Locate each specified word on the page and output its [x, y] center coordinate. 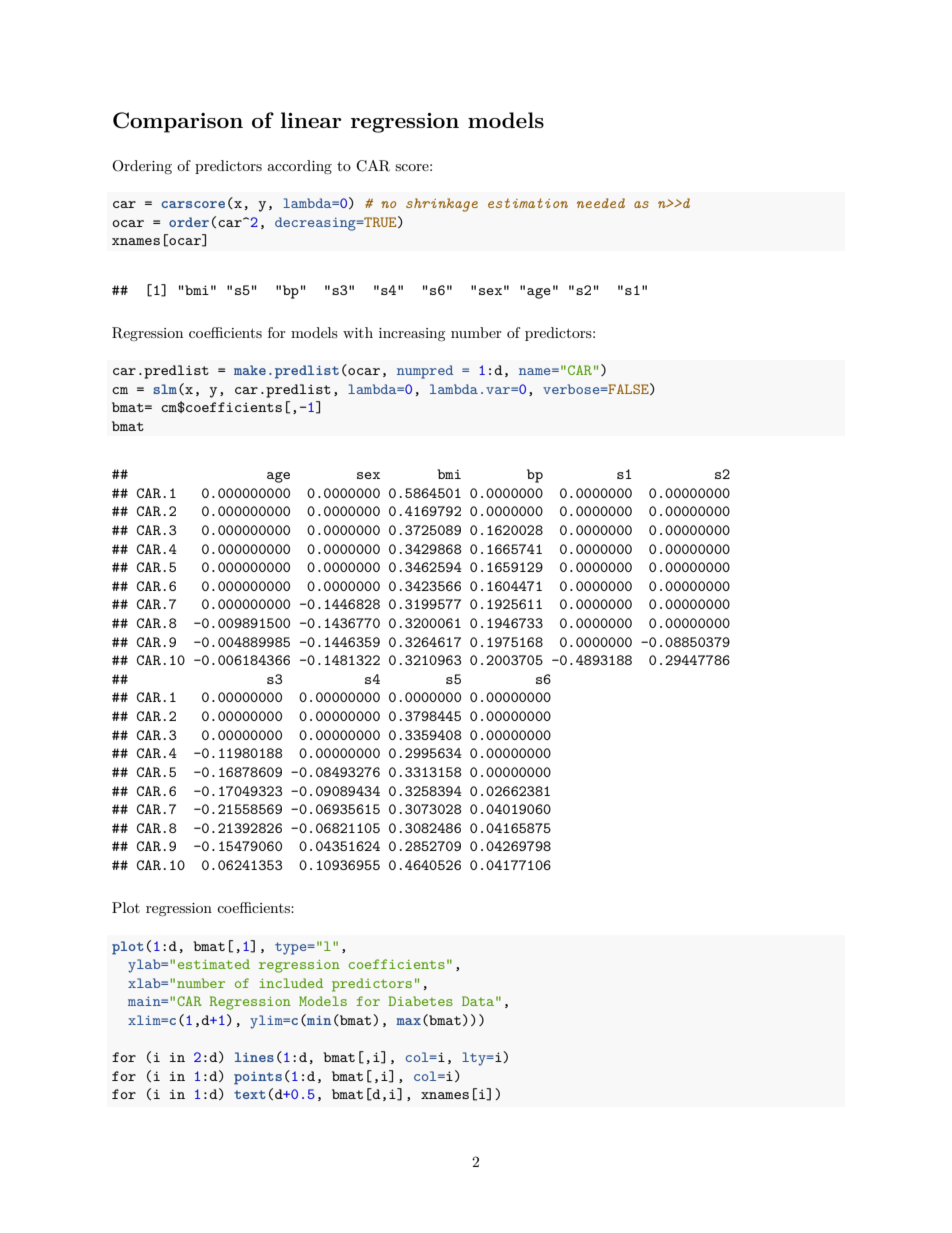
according [299, 167]
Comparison [178, 122]
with [358, 332]
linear [311, 120]
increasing [412, 334]
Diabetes [420, 1001]
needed [601, 203]
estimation [528, 203]
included [291, 983]
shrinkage [442, 205]
